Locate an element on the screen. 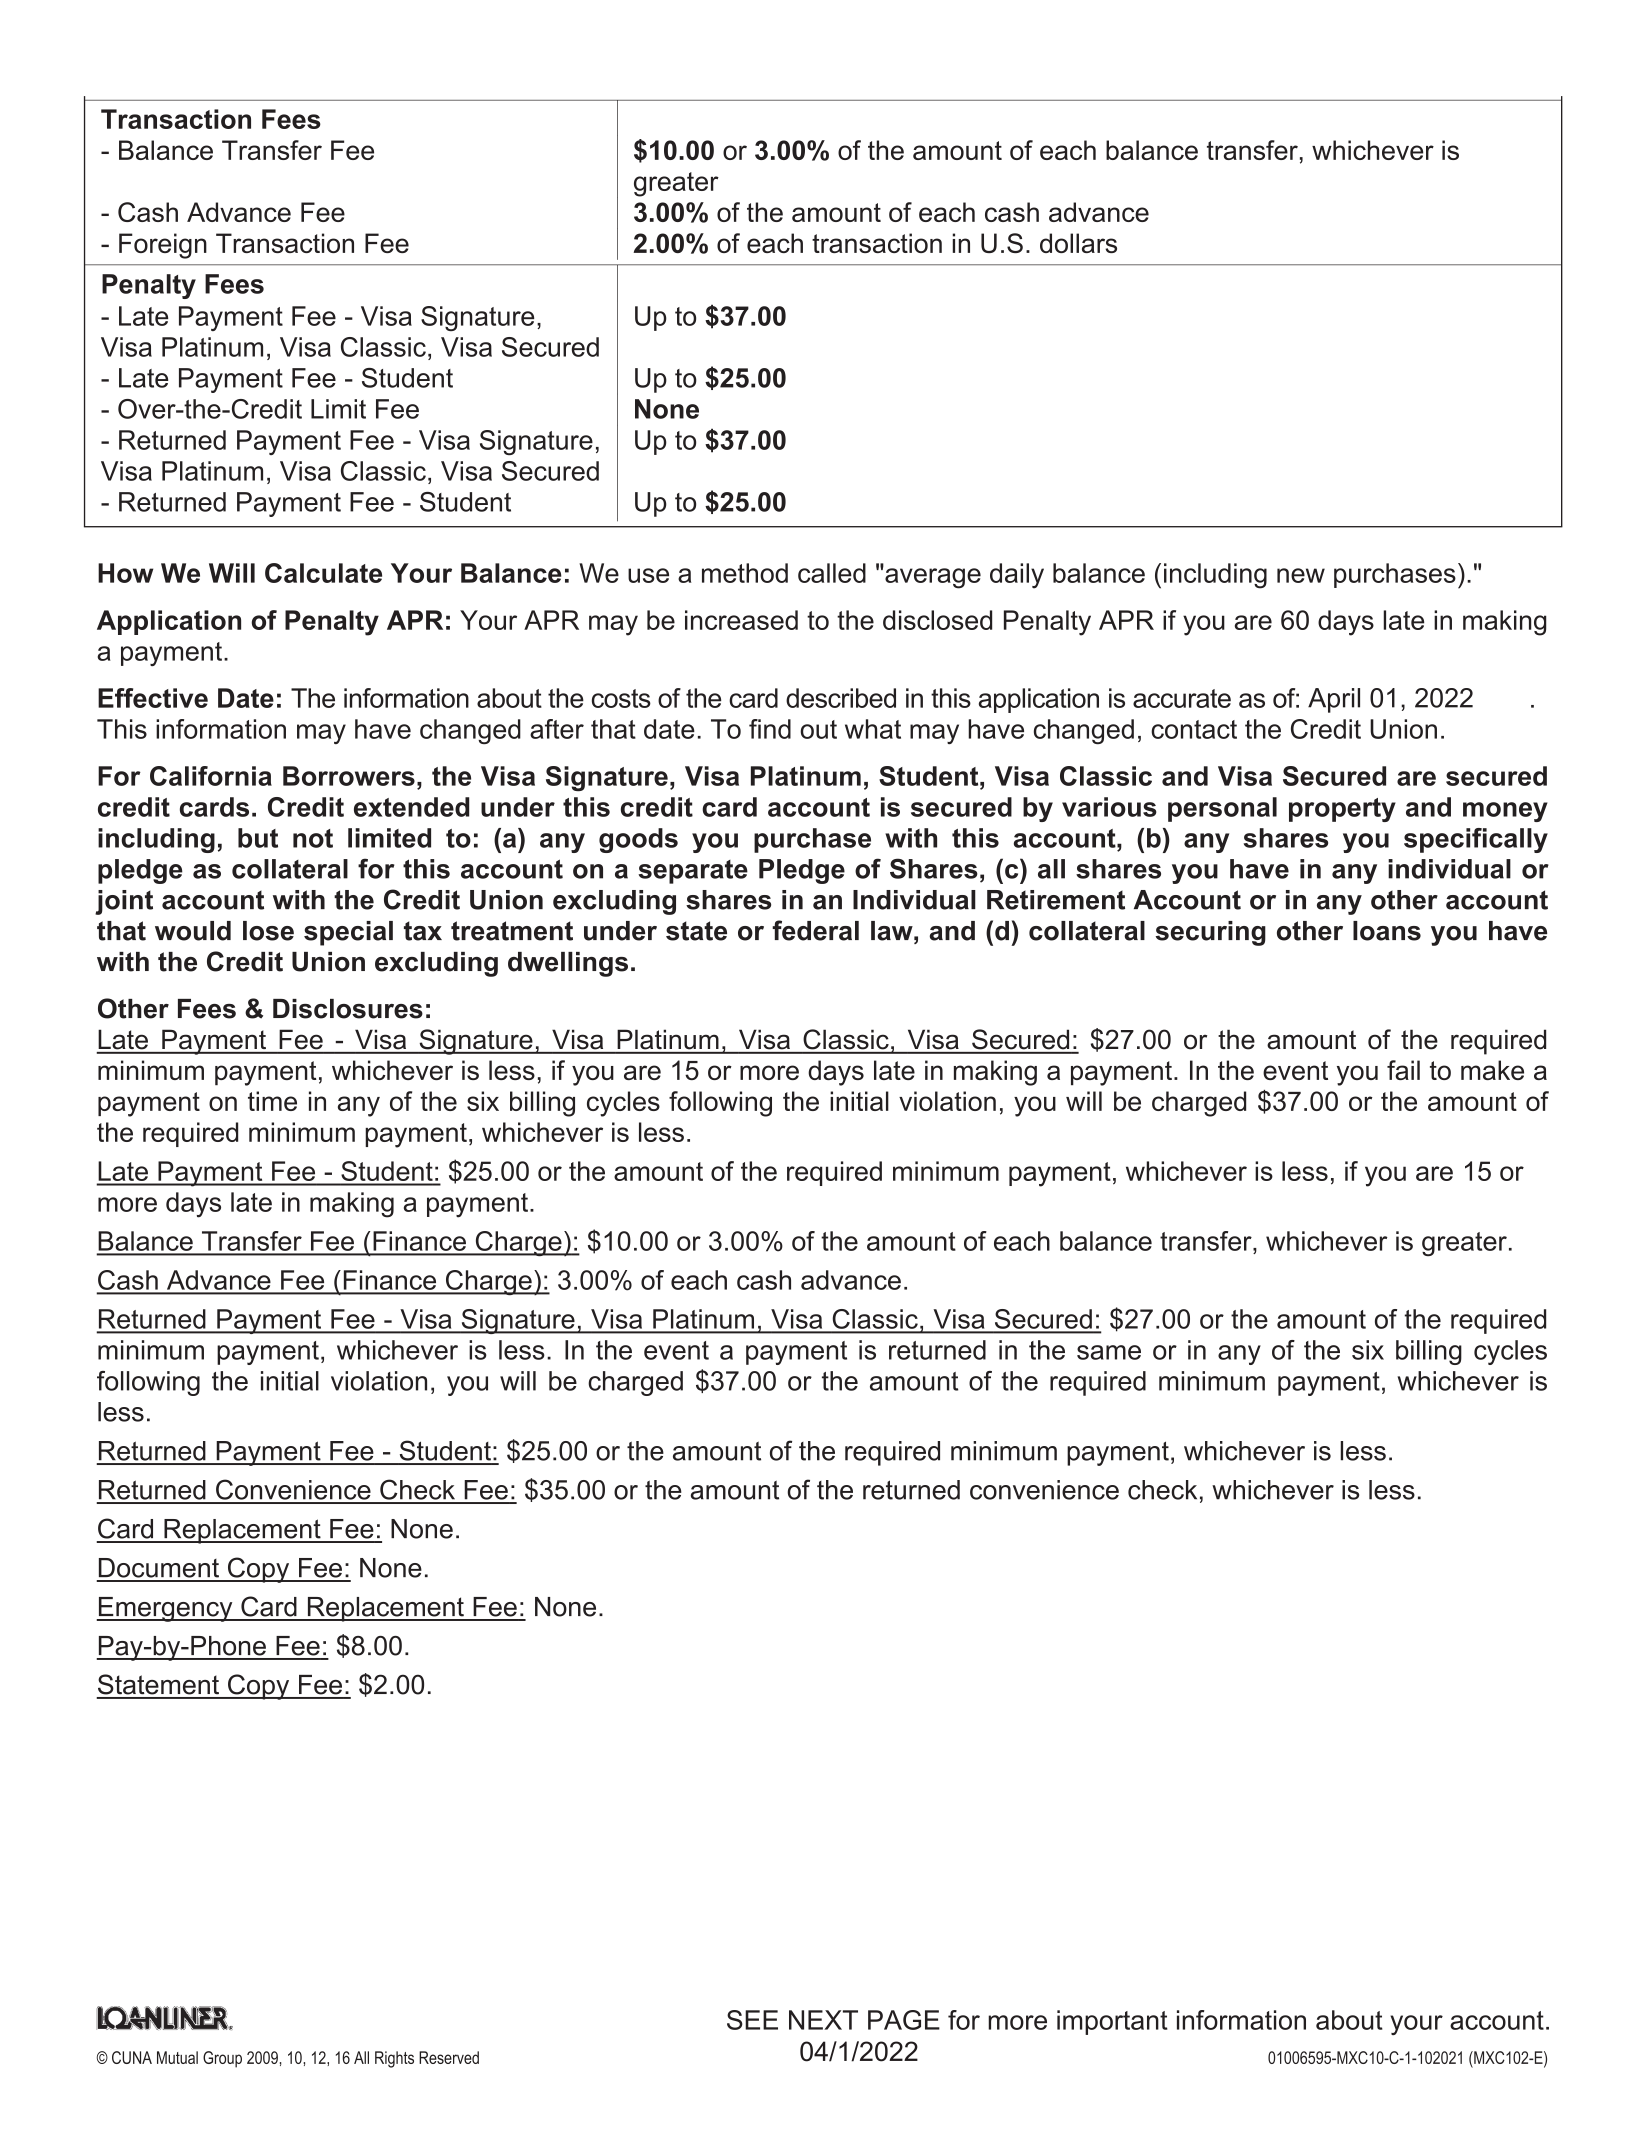 This screenshot has width=1645, height=2129. new is located at coordinates (1301, 575).
